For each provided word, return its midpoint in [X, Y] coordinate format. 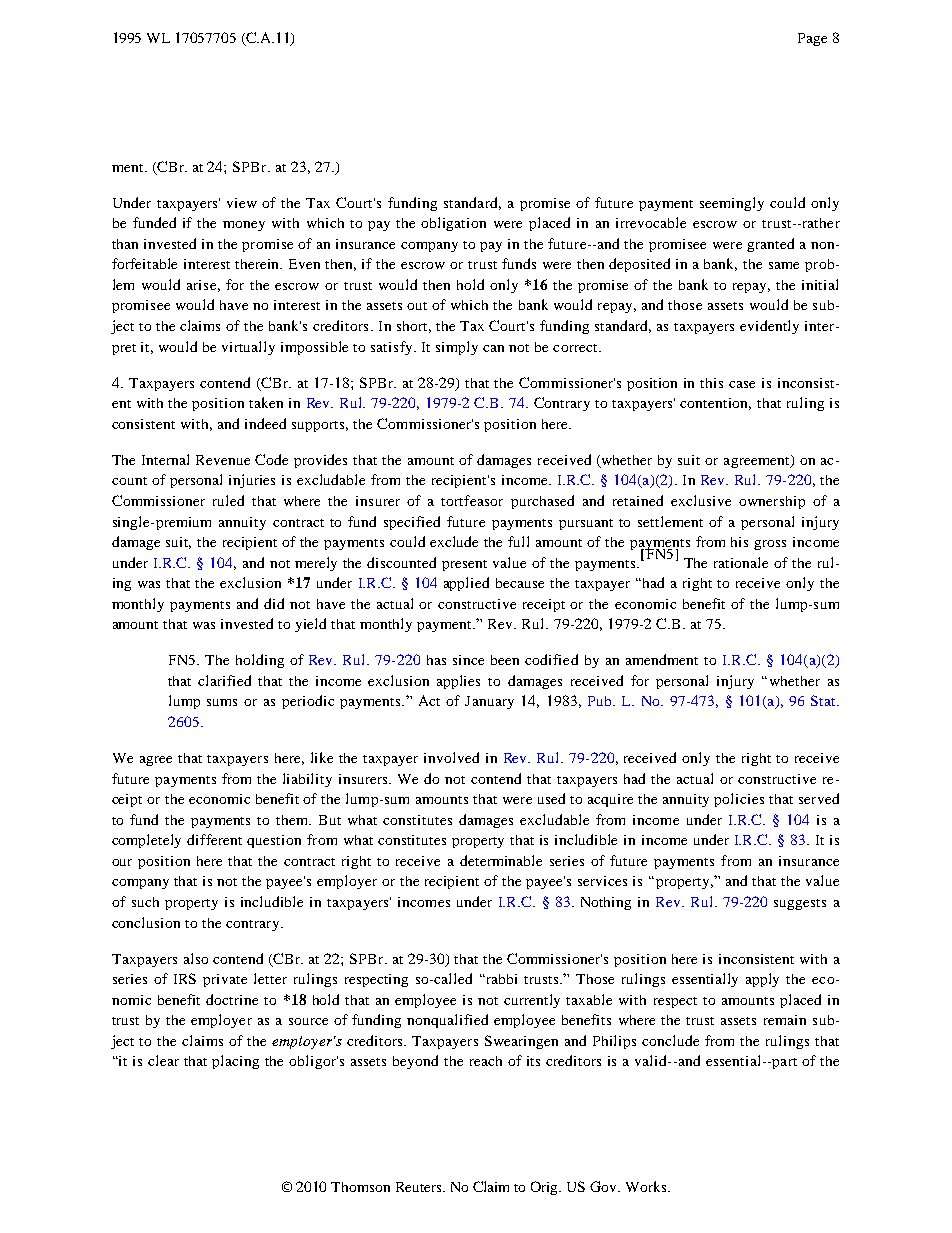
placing [235, 1062]
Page [812, 39]
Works [647, 1186]
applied [466, 584]
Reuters [420, 1187]
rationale [741, 562]
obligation [453, 224]
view [242, 203]
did [274, 603]
